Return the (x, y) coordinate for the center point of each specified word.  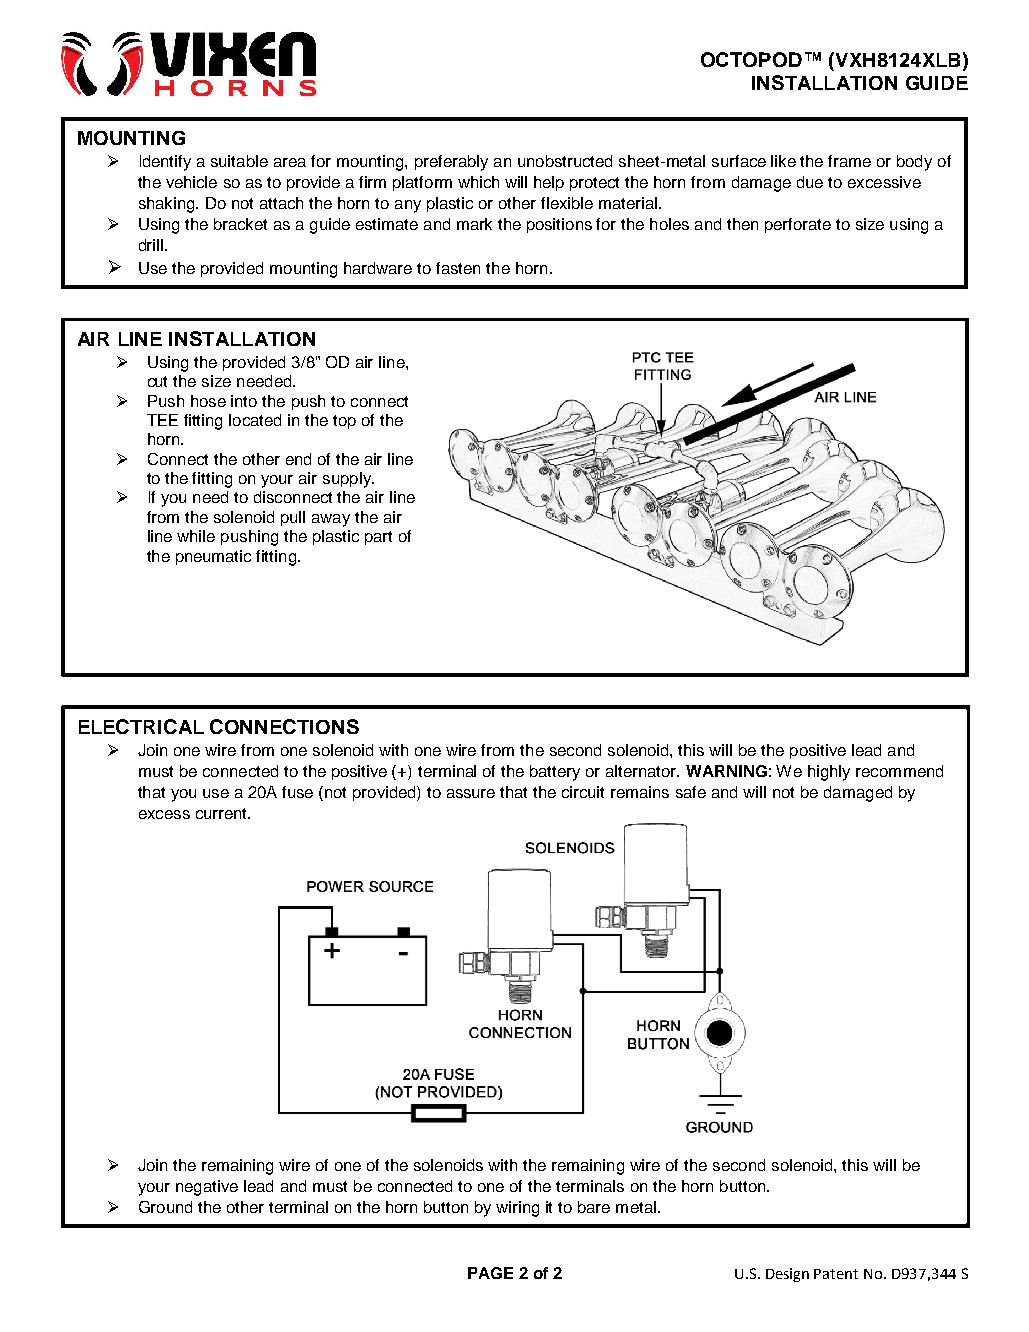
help (549, 183)
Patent (836, 1274)
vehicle (191, 182)
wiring (517, 1209)
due (810, 182)
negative (207, 1188)
